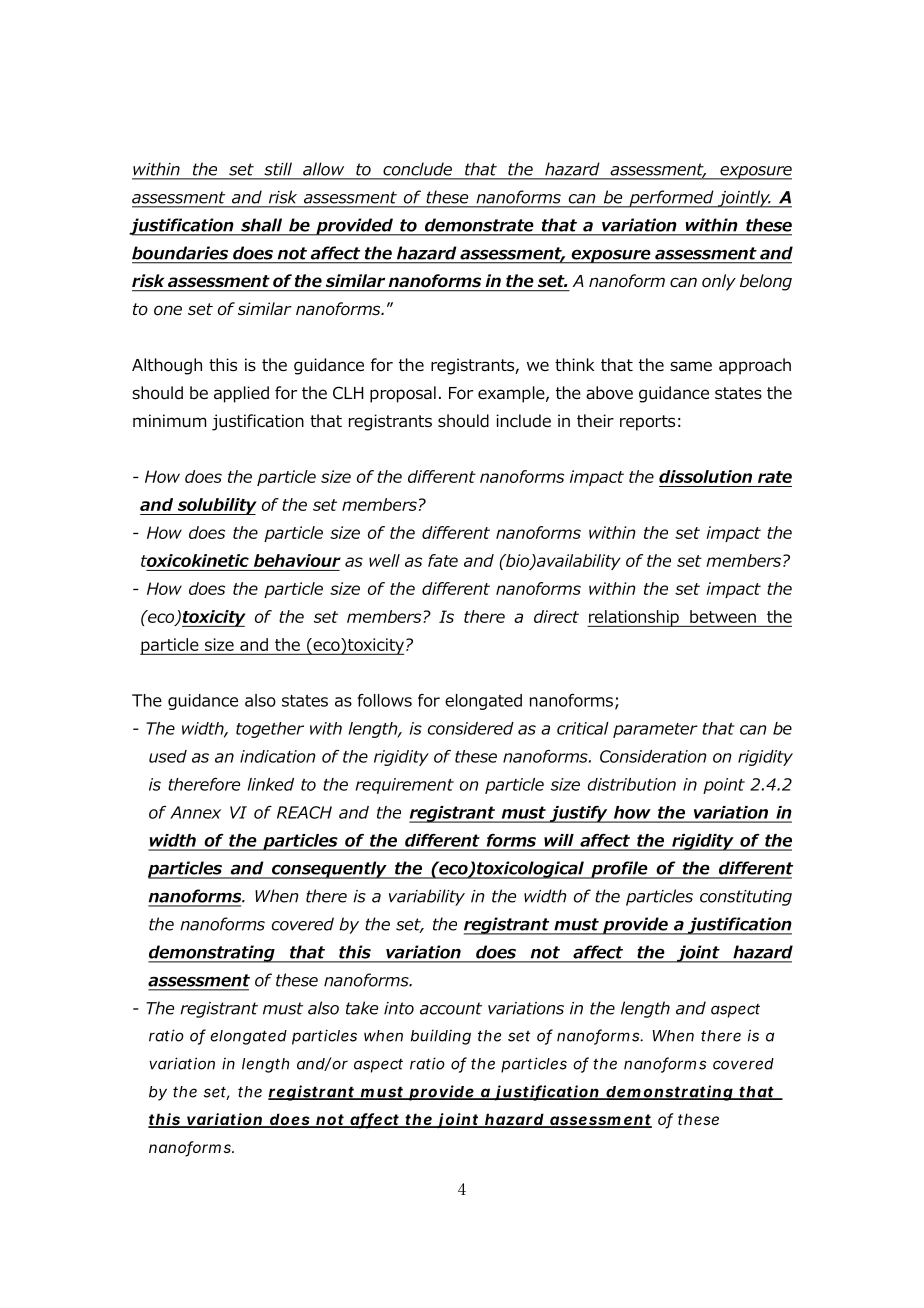 This image has height=1308, width=924. Describe the element at coordinates (723, 616) in the image. I see `between` at that location.
